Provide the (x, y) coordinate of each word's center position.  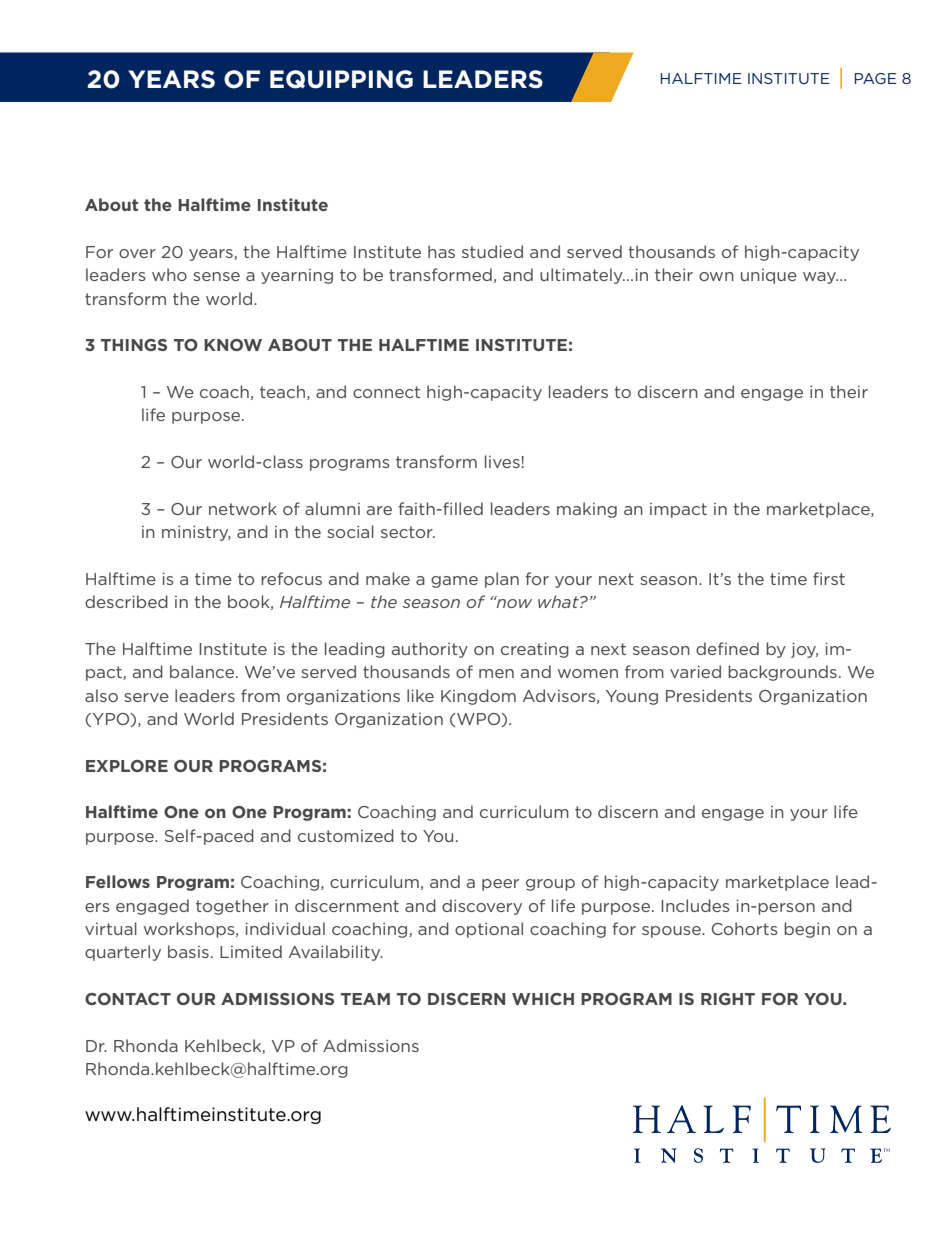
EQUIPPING (341, 79)
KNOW (233, 345)
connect (386, 392)
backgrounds (782, 673)
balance (202, 671)
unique (769, 276)
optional (489, 930)
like (420, 695)
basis (188, 951)
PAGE (875, 78)
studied (492, 251)
